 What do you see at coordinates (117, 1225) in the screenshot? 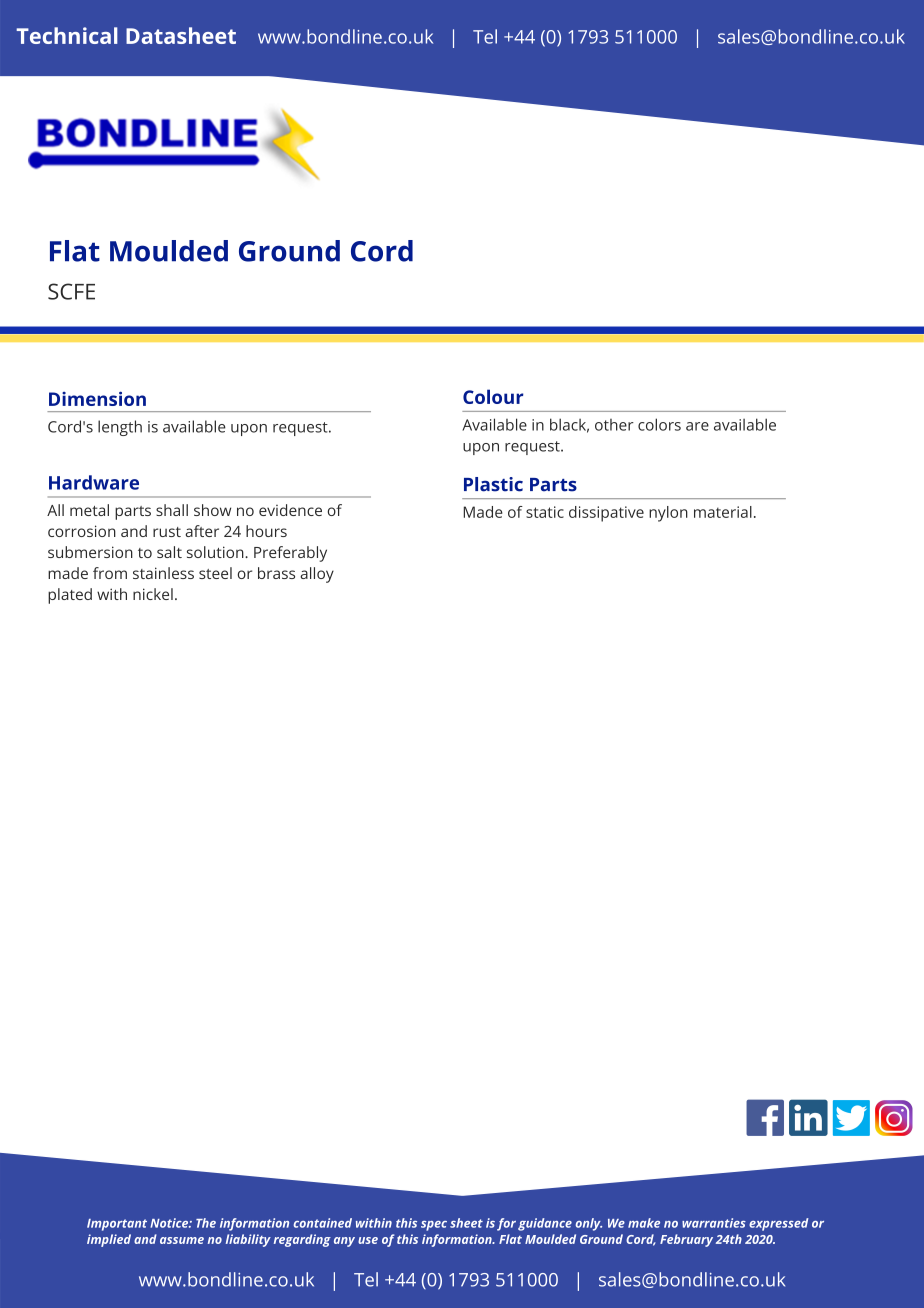
I see `Important` at bounding box center [117, 1225].
